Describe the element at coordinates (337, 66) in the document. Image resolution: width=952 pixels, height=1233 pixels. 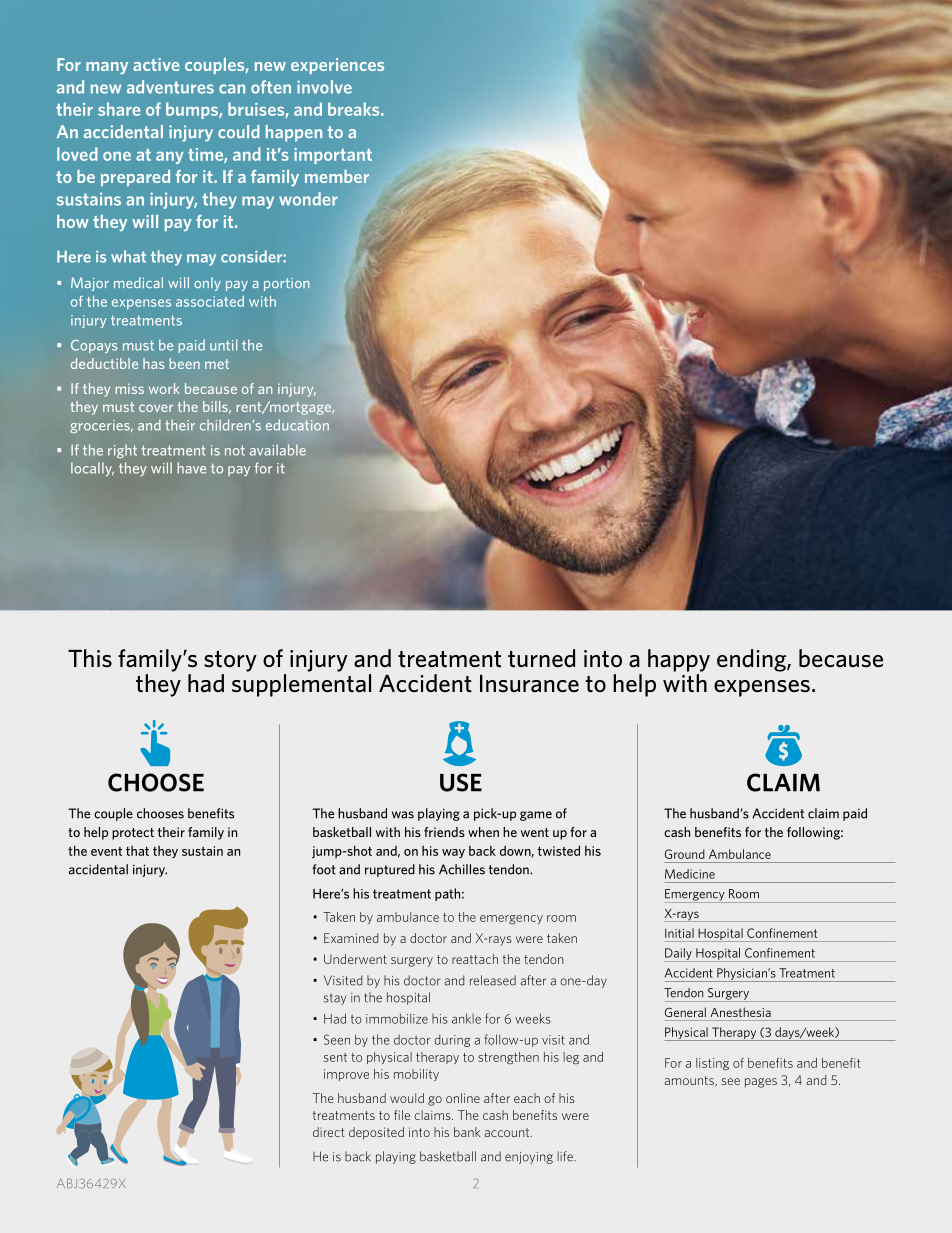
I see `experiences` at that location.
